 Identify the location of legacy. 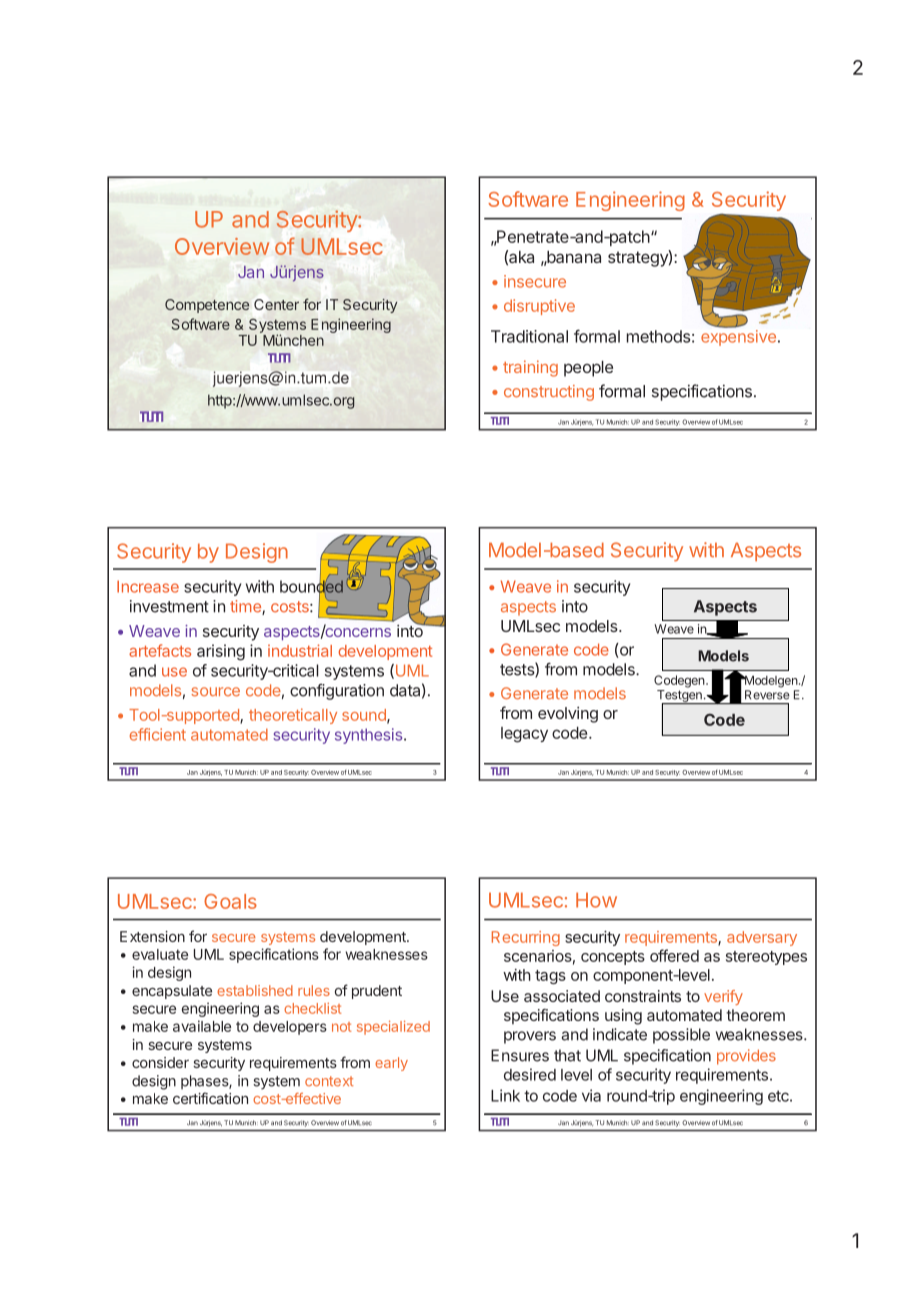
(524, 735).
